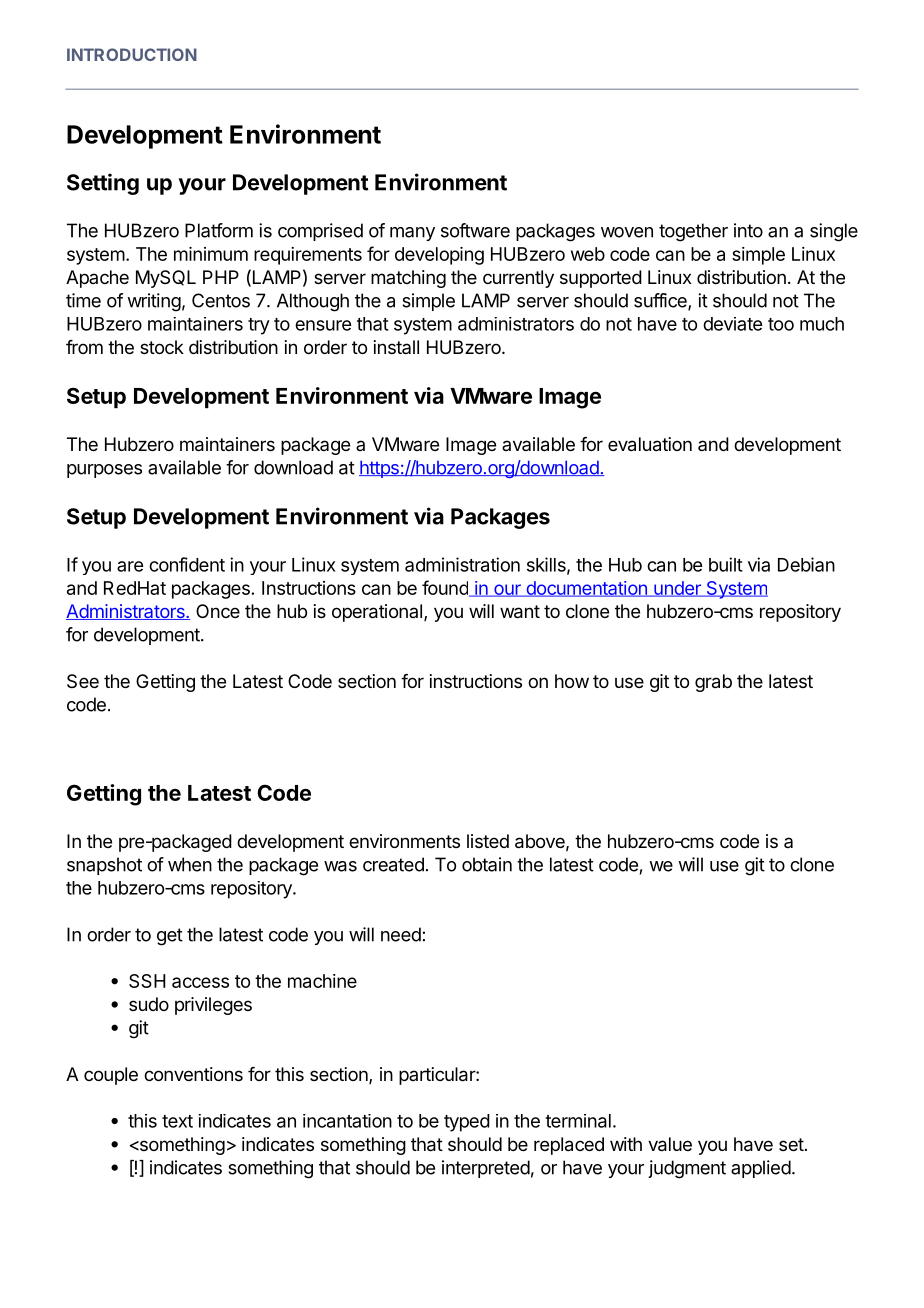  What do you see at coordinates (446, 588) in the screenshot?
I see `found` at bounding box center [446, 588].
